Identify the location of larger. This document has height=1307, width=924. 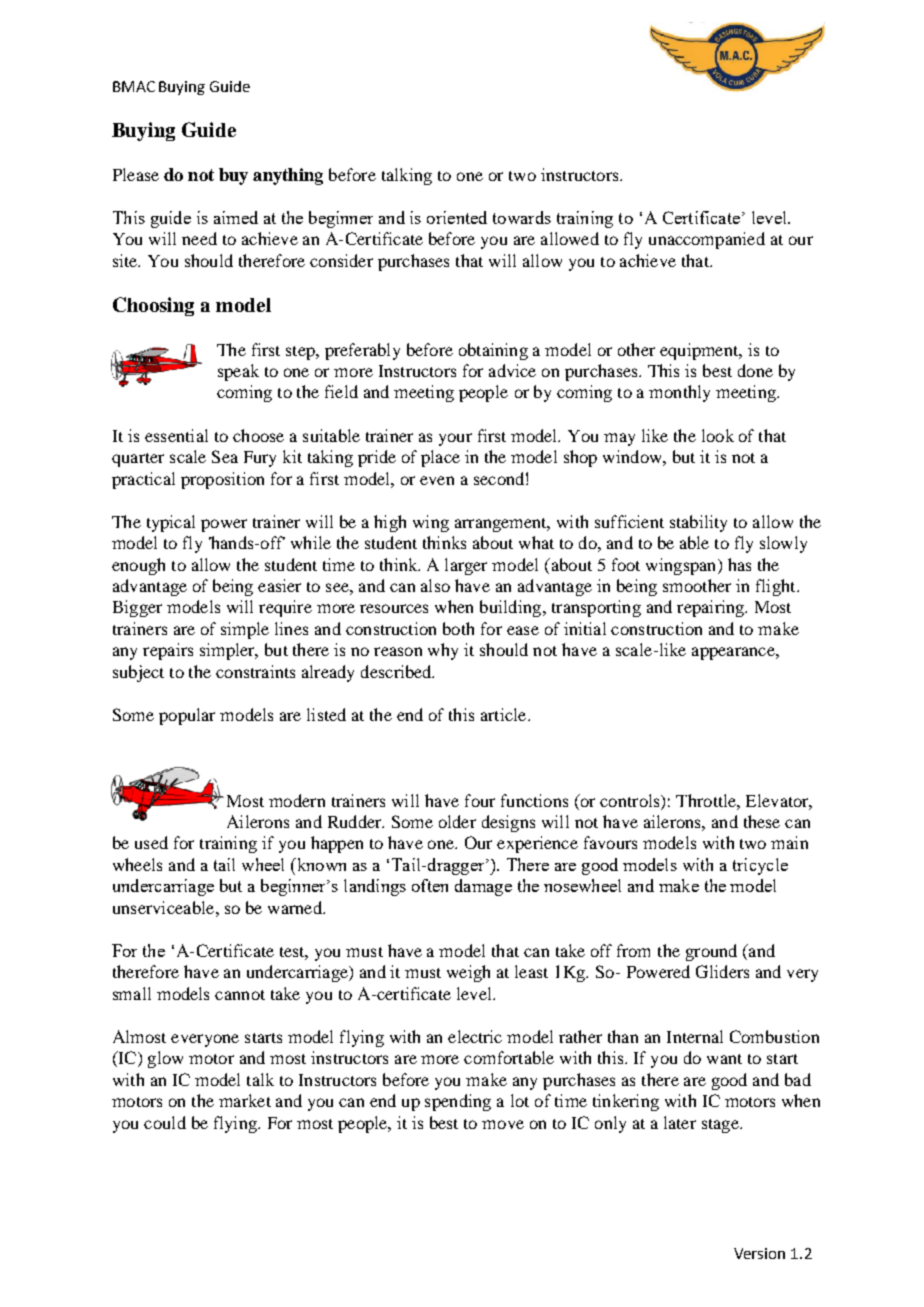
(466, 566).
